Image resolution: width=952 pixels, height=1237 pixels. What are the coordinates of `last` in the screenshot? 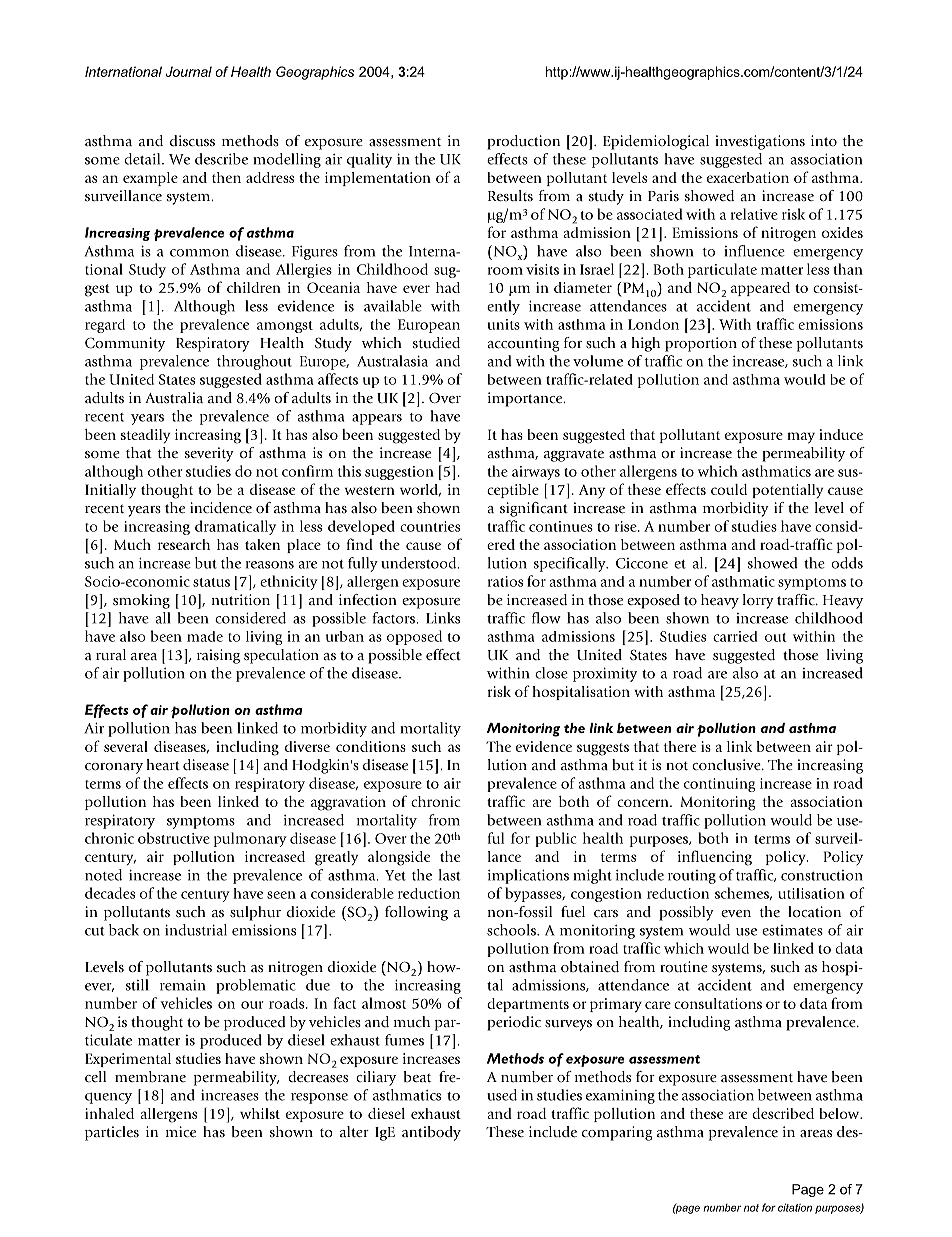 It's located at (450, 875).
